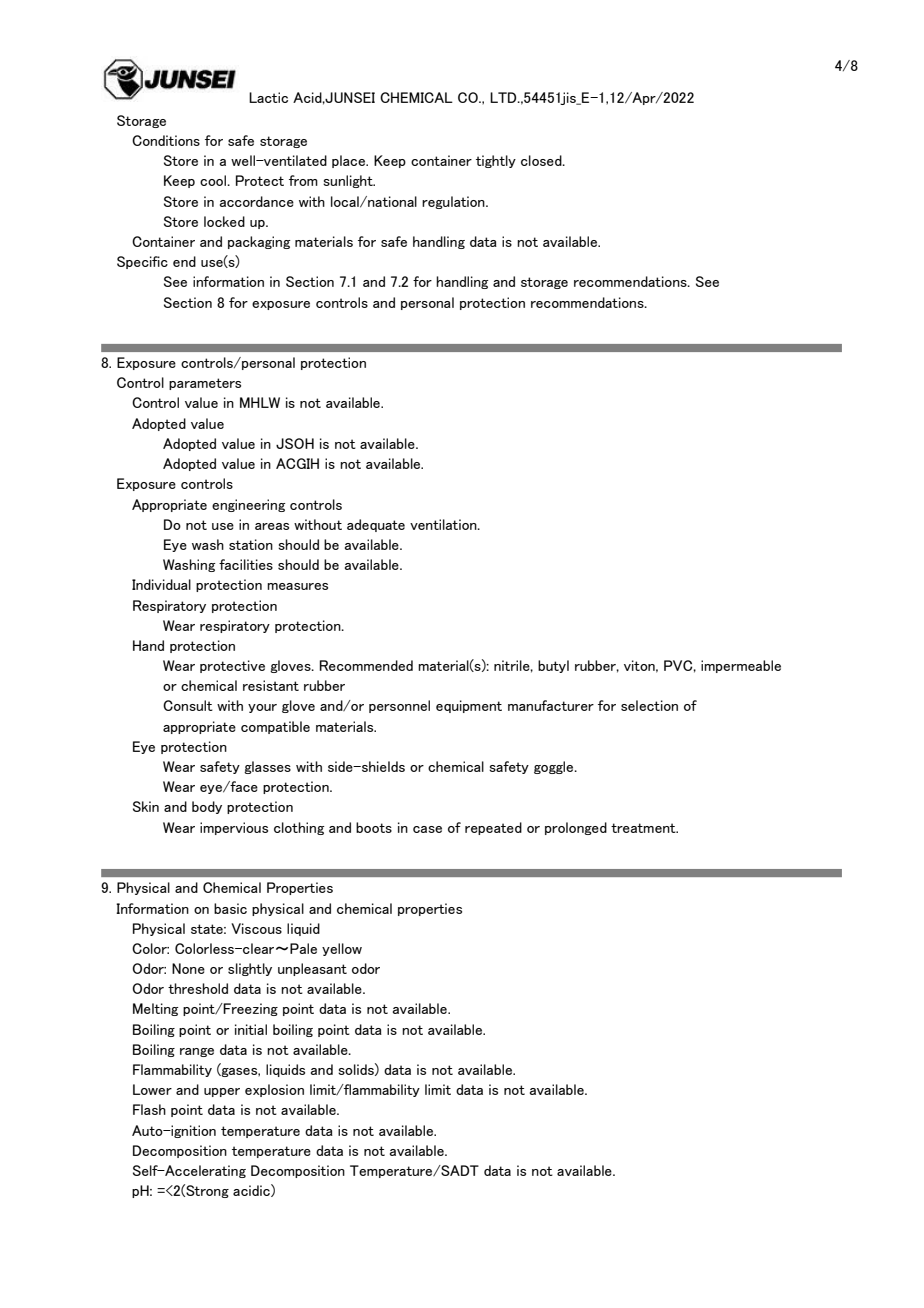 The width and height of the screenshot is (924, 1308). What do you see at coordinates (166, 140) in the screenshot?
I see `Conditions` at bounding box center [166, 140].
